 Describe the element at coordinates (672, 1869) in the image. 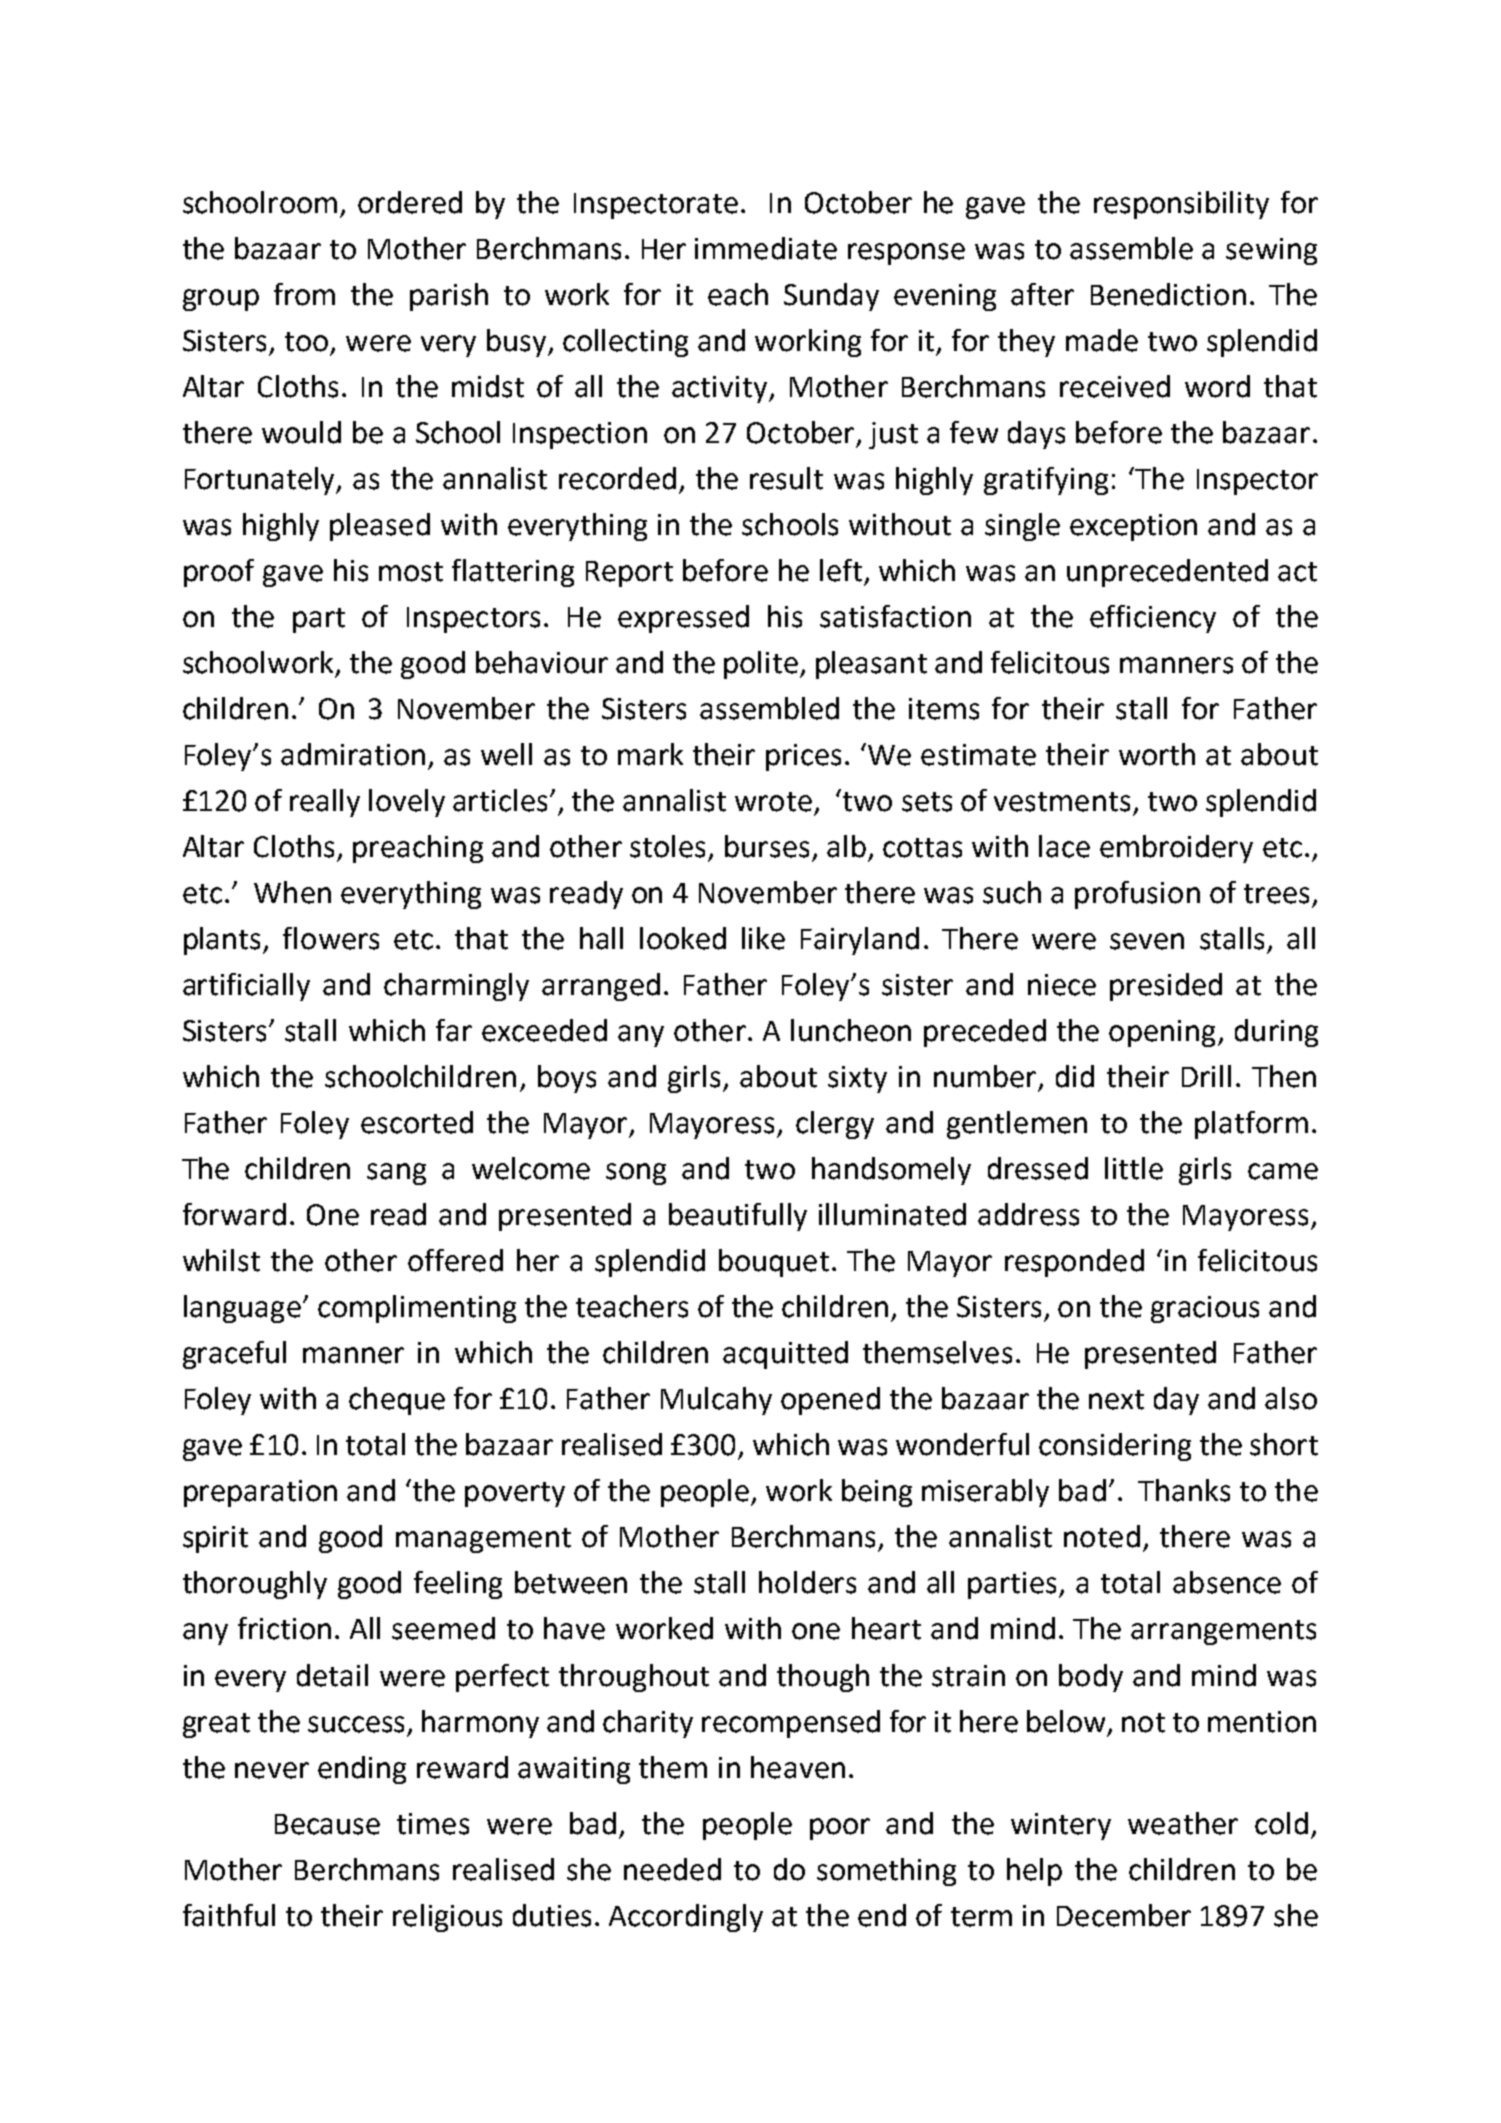

I see `needed` at that location.
